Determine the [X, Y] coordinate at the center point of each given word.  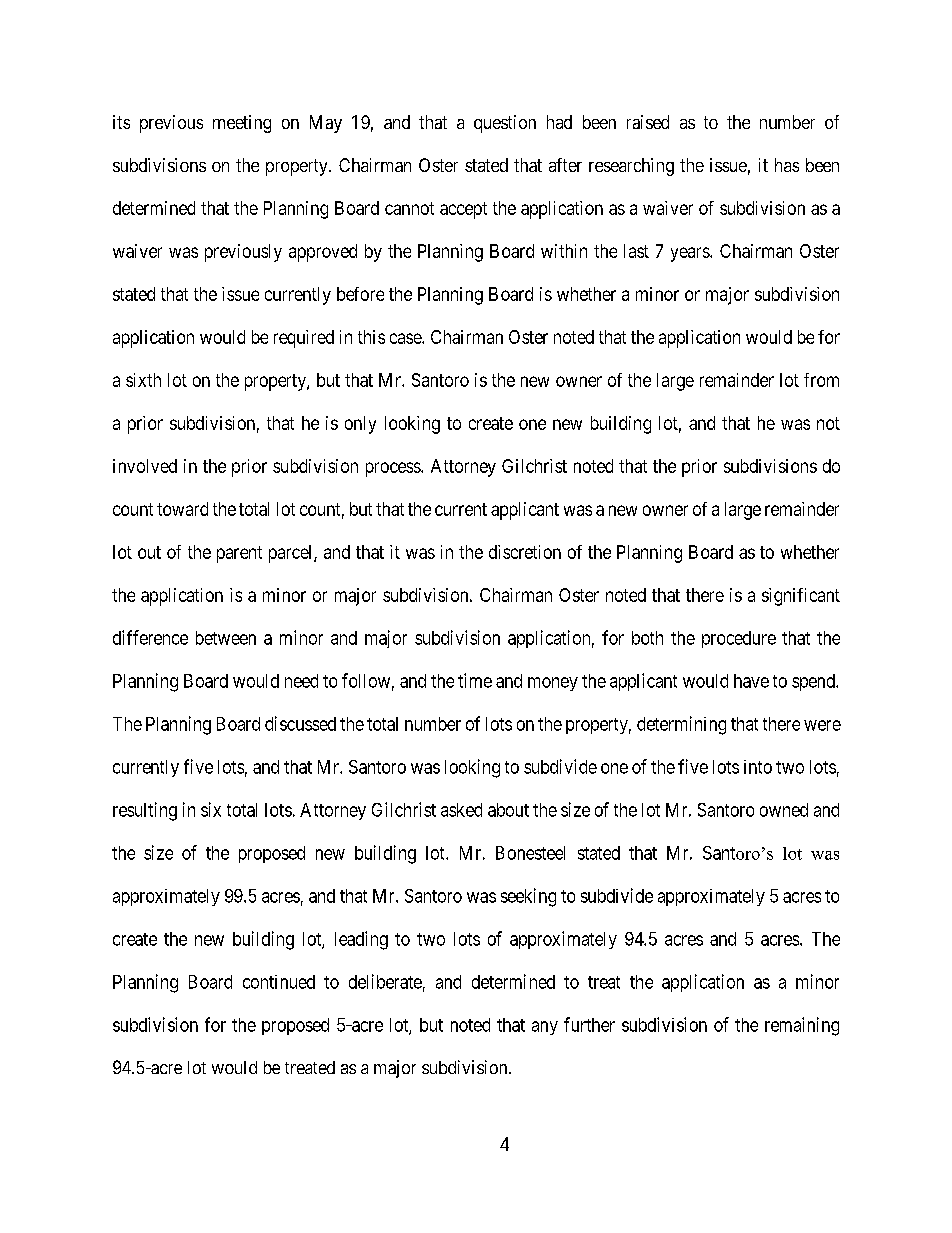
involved [145, 466]
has [787, 165]
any [545, 1028]
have [751, 681]
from [821, 380]
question [505, 124]
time [475, 680]
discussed [300, 723]
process [394, 469]
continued [279, 982]
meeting [242, 124]
